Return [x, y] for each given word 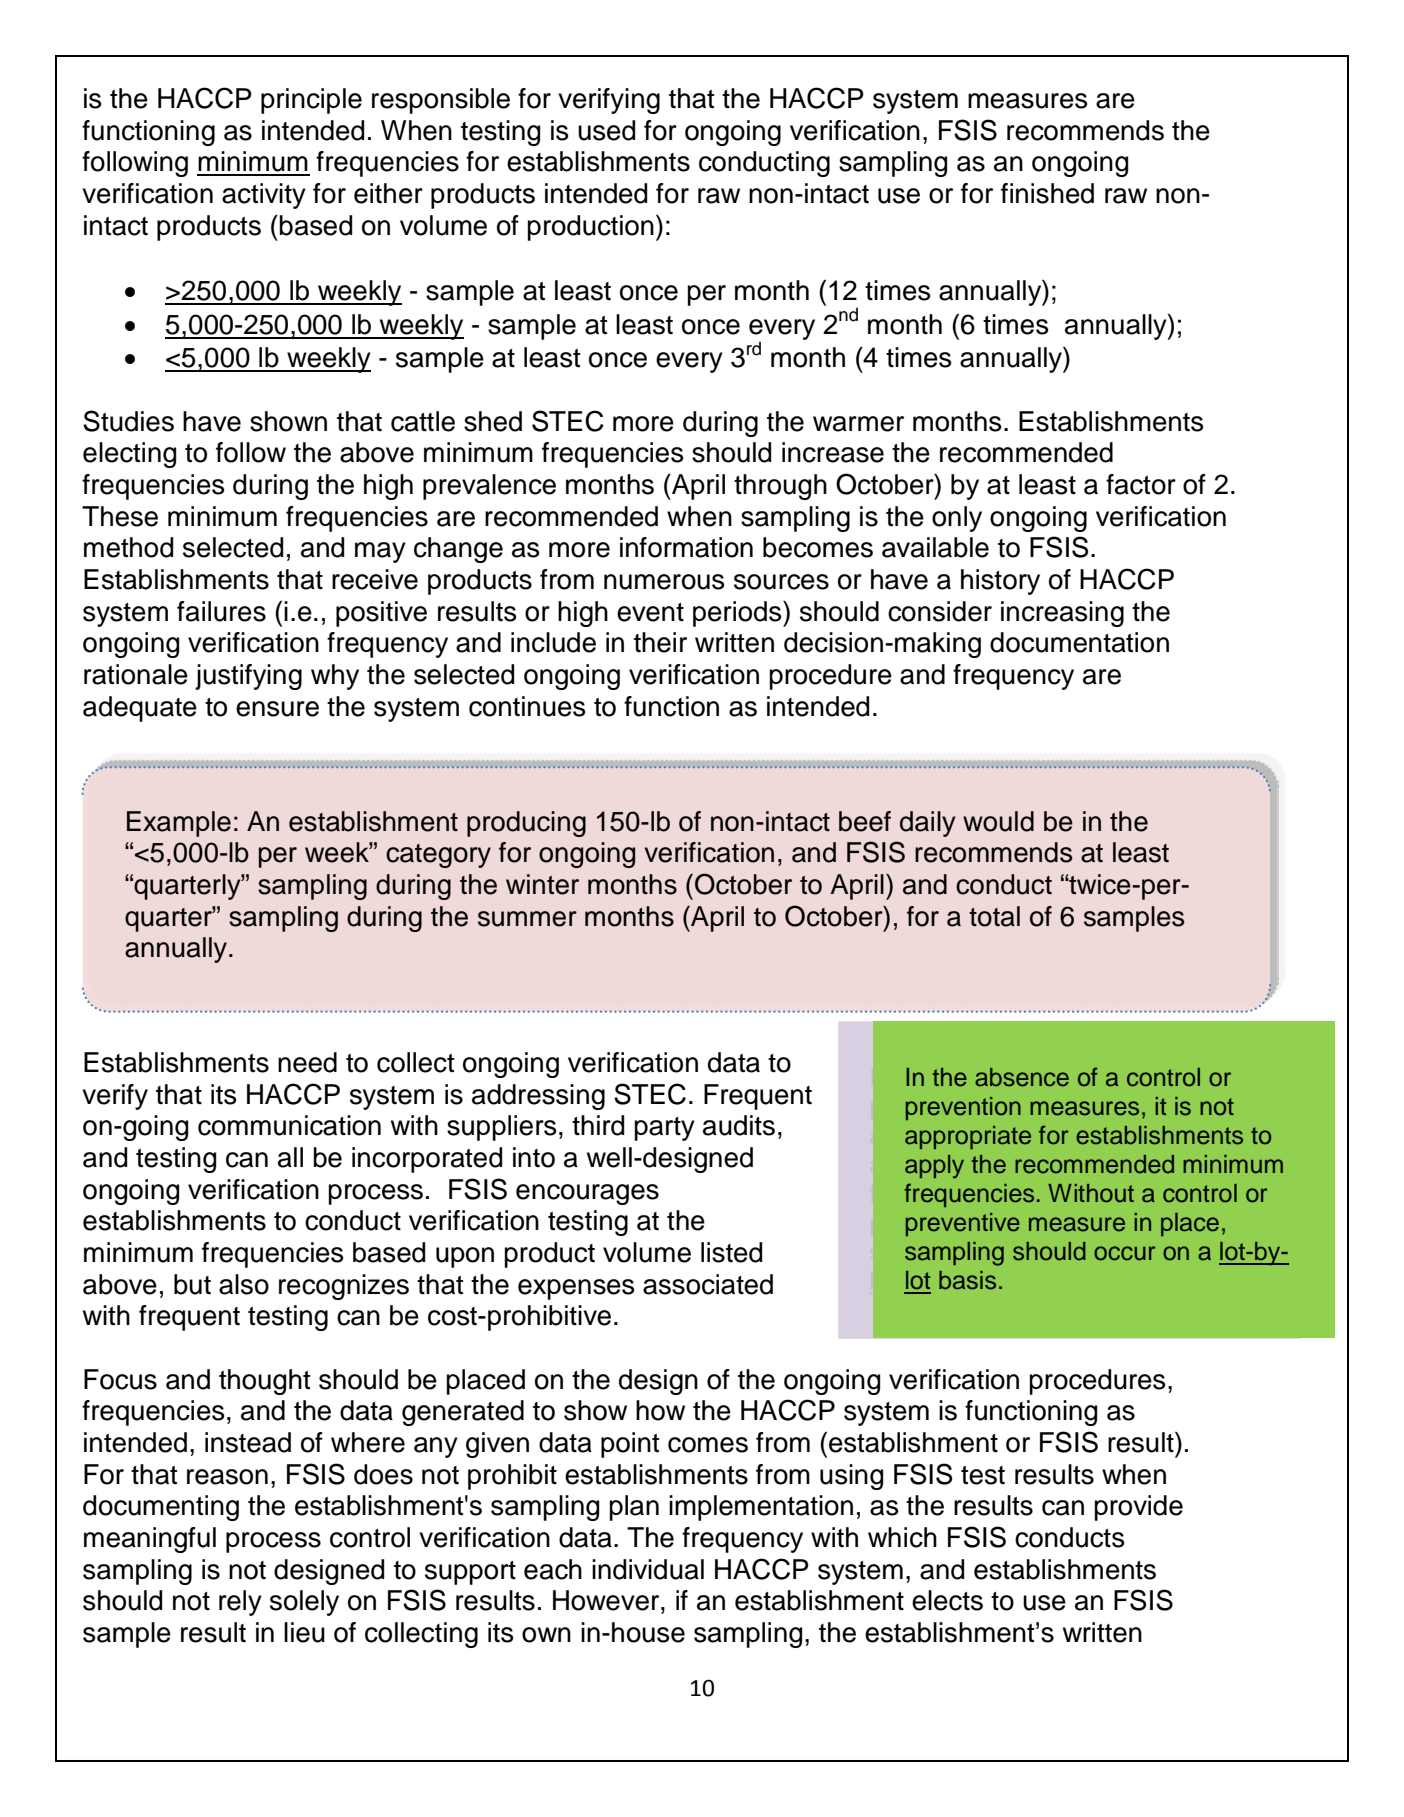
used [606, 130]
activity [264, 196]
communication [289, 1125]
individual [648, 1569]
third [598, 1125]
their [660, 642]
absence [1022, 1077]
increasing [1062, 614]
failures [221, 611]
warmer [858, 424]
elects [947, 1600]
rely [240, 1603]
